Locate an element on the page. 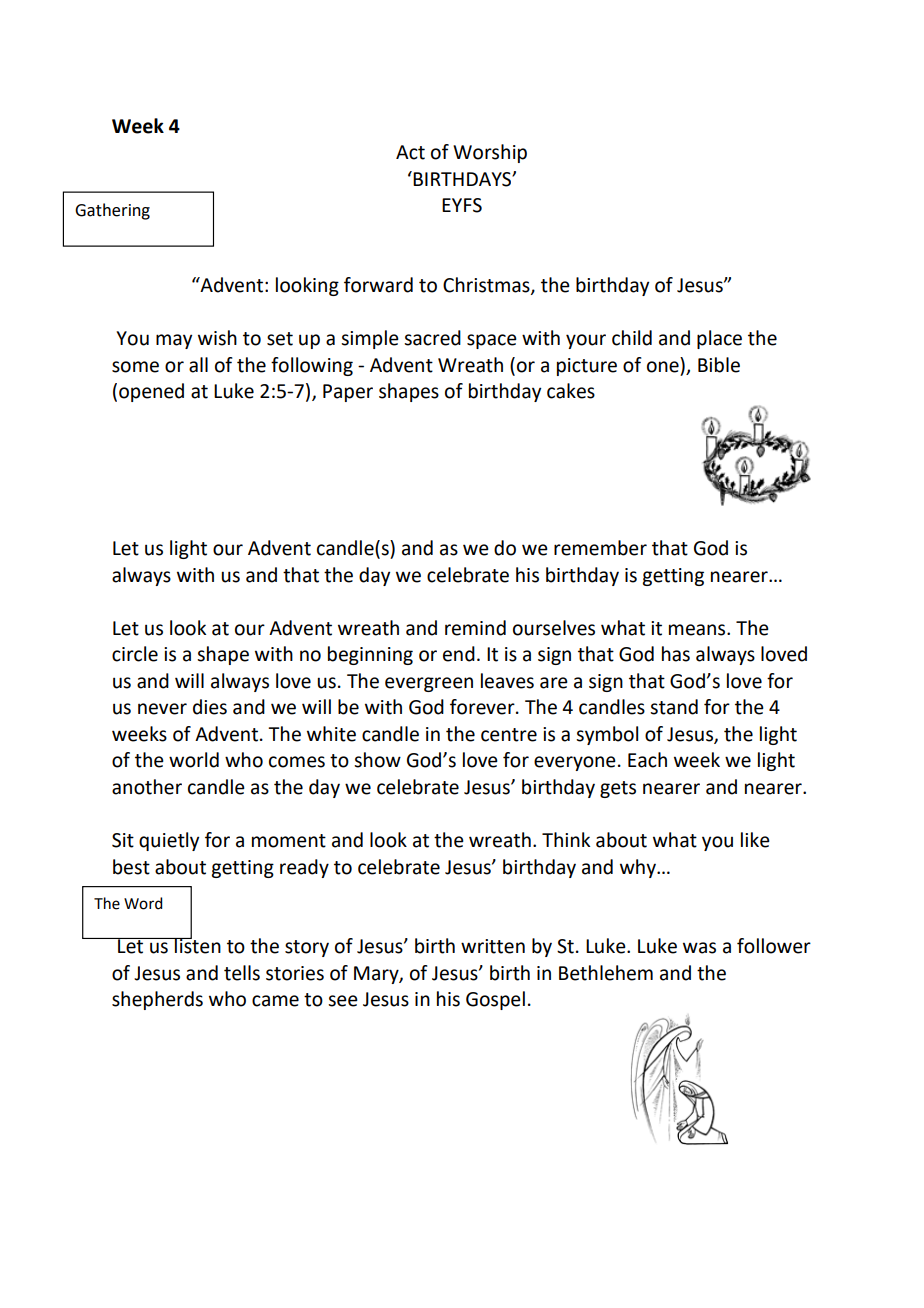  opened is located at coordinates (151, 392).
